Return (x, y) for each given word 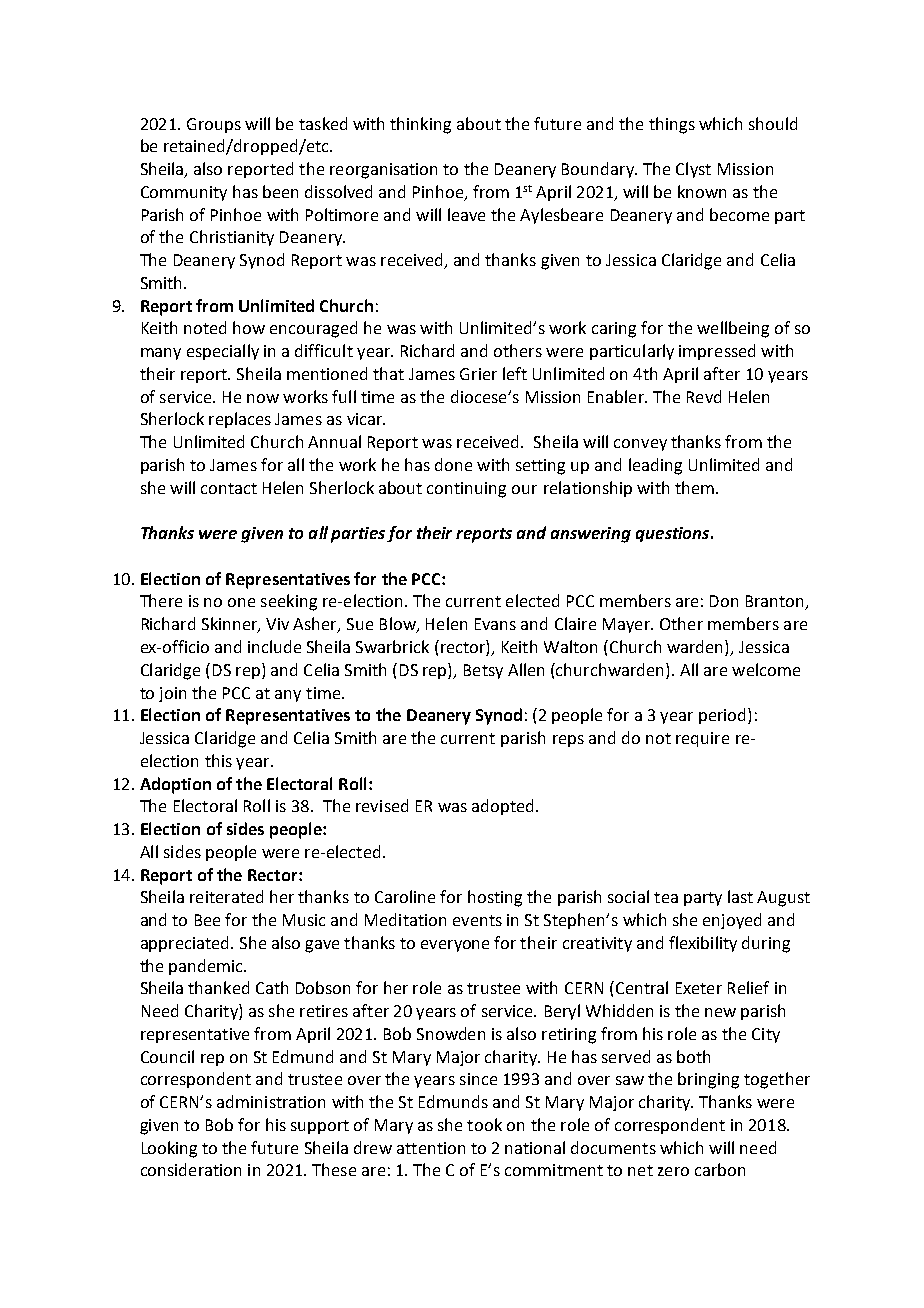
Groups (214, 125)
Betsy (483, 671)
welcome (766, 669)
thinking (420, 125)
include (274, 646)
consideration (191, 1169)
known (702, 191)
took (484, 1124)
